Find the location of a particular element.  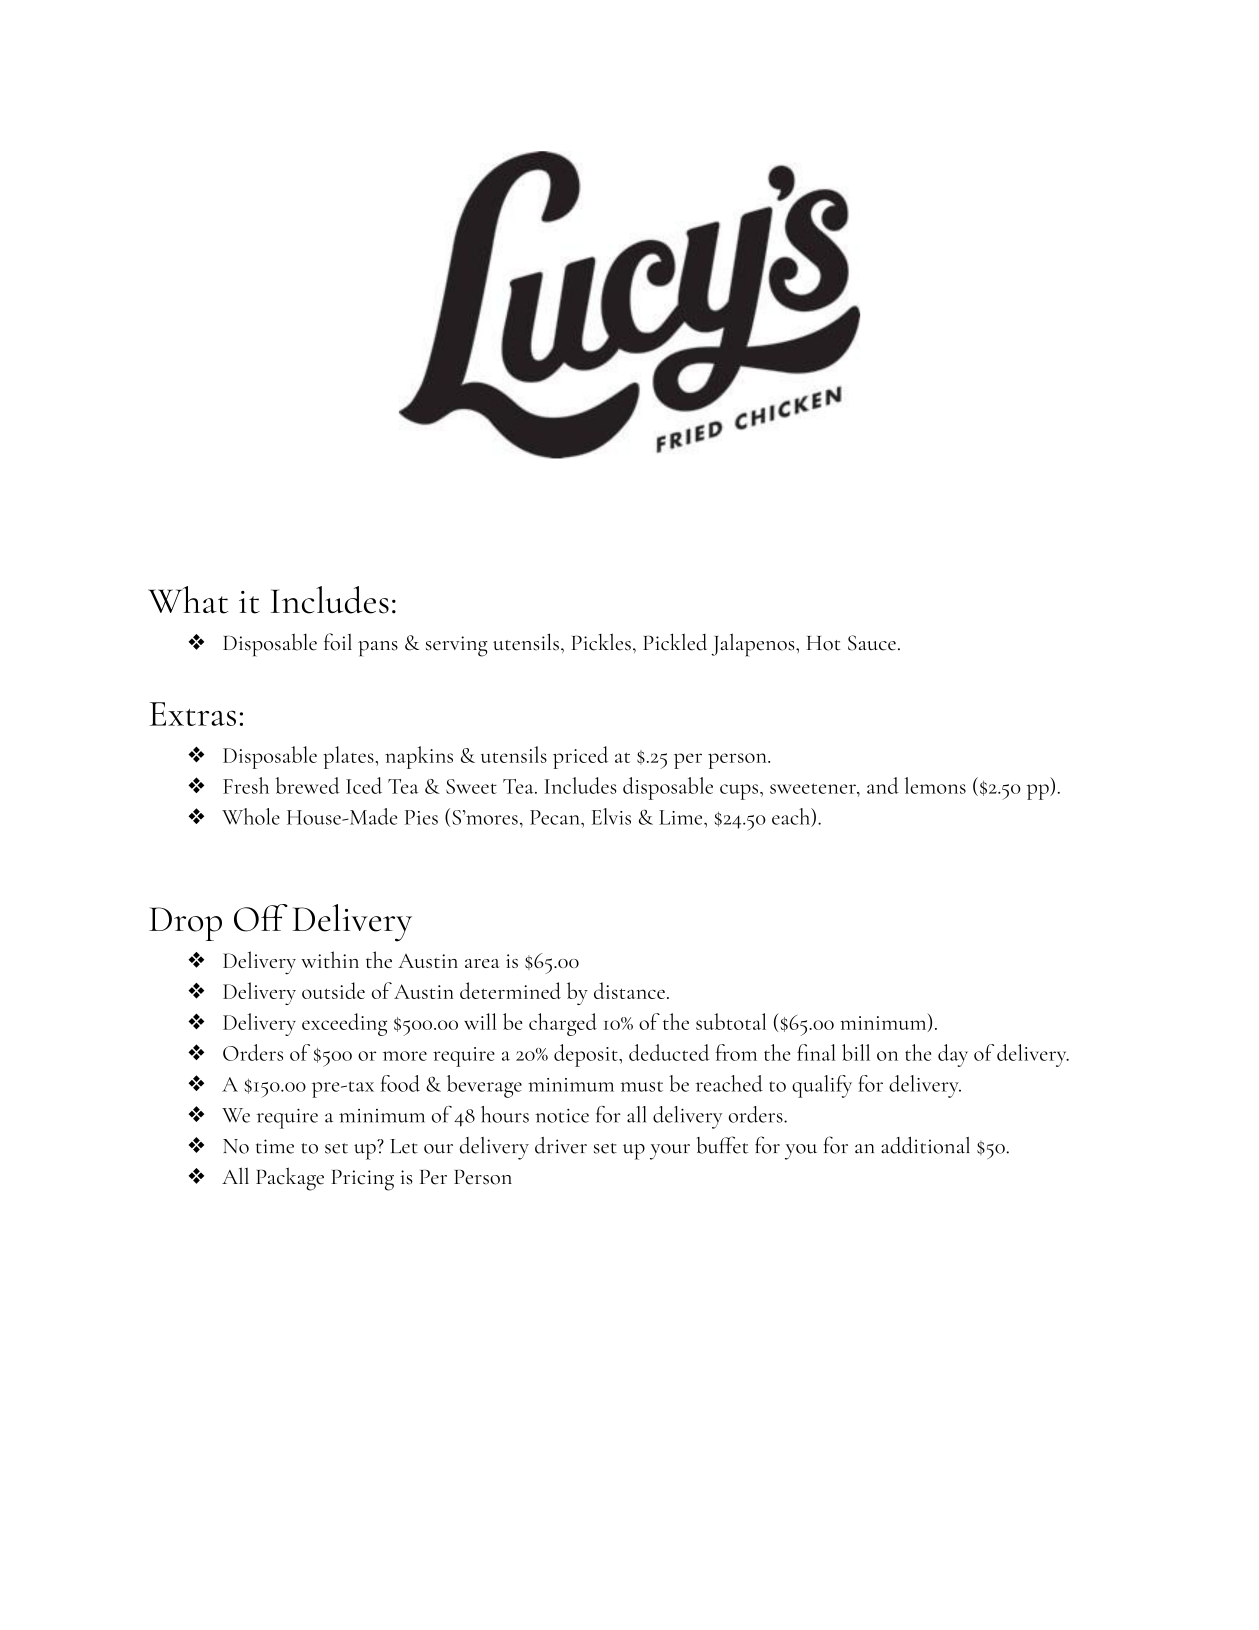

exceeding is located at coordinates (344, 1024).
